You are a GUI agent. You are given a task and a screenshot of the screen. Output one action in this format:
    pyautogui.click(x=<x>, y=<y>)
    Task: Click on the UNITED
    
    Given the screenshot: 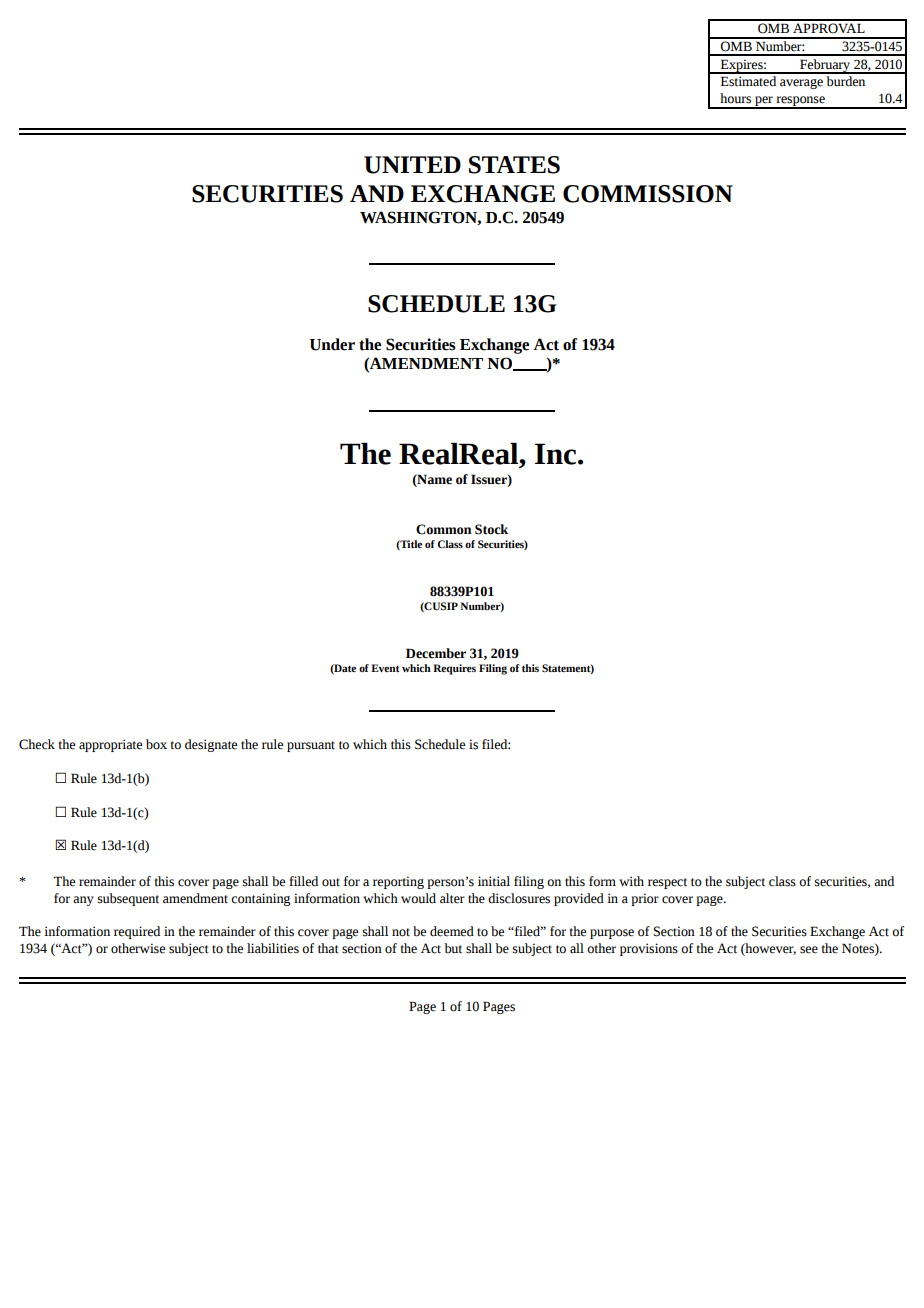 What is the action you would take?
    pyautogui.click(x=412, y=165)
